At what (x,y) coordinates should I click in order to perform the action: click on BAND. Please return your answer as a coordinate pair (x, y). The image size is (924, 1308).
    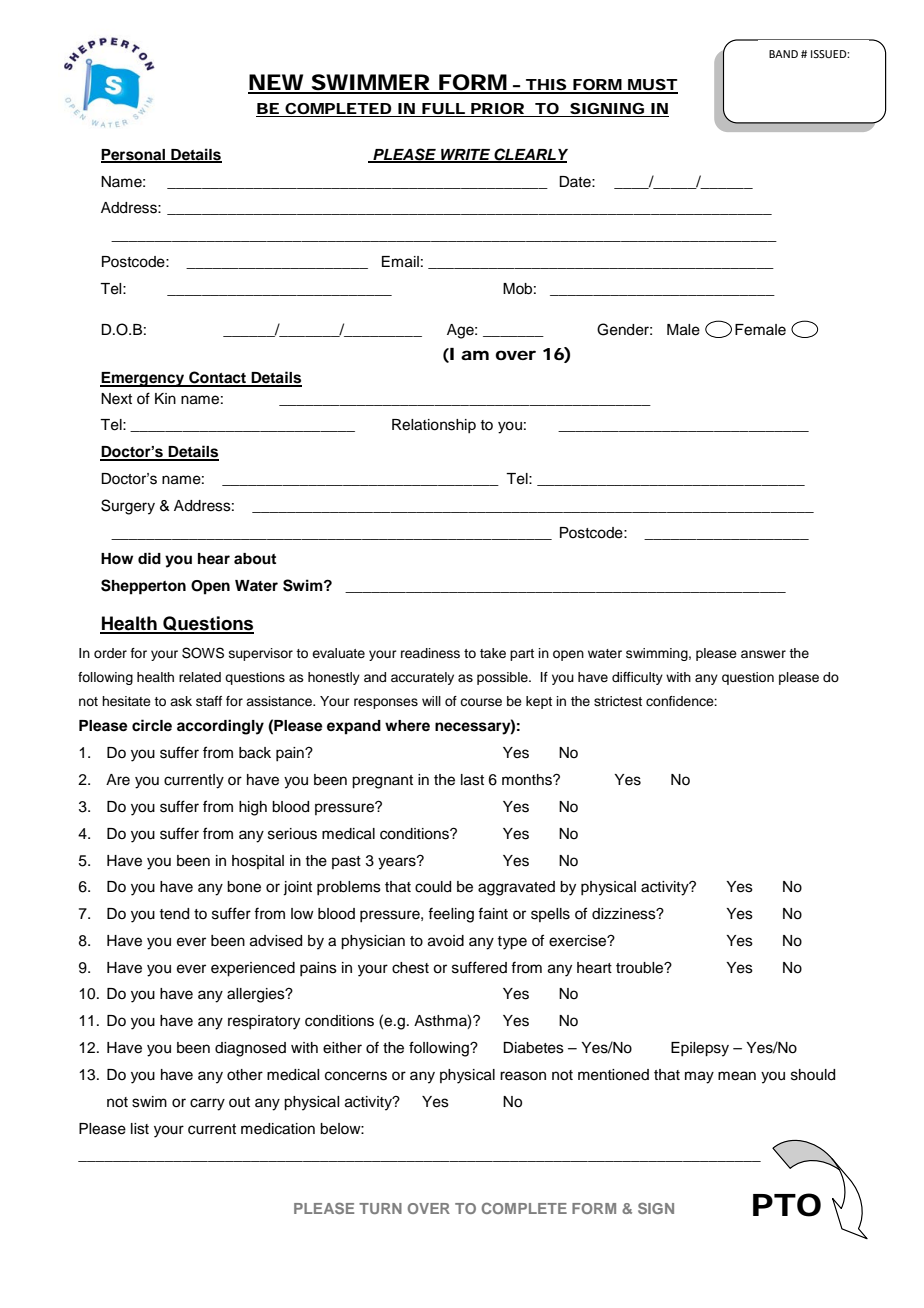
    Looking at the image, I should click on (783, 54).
